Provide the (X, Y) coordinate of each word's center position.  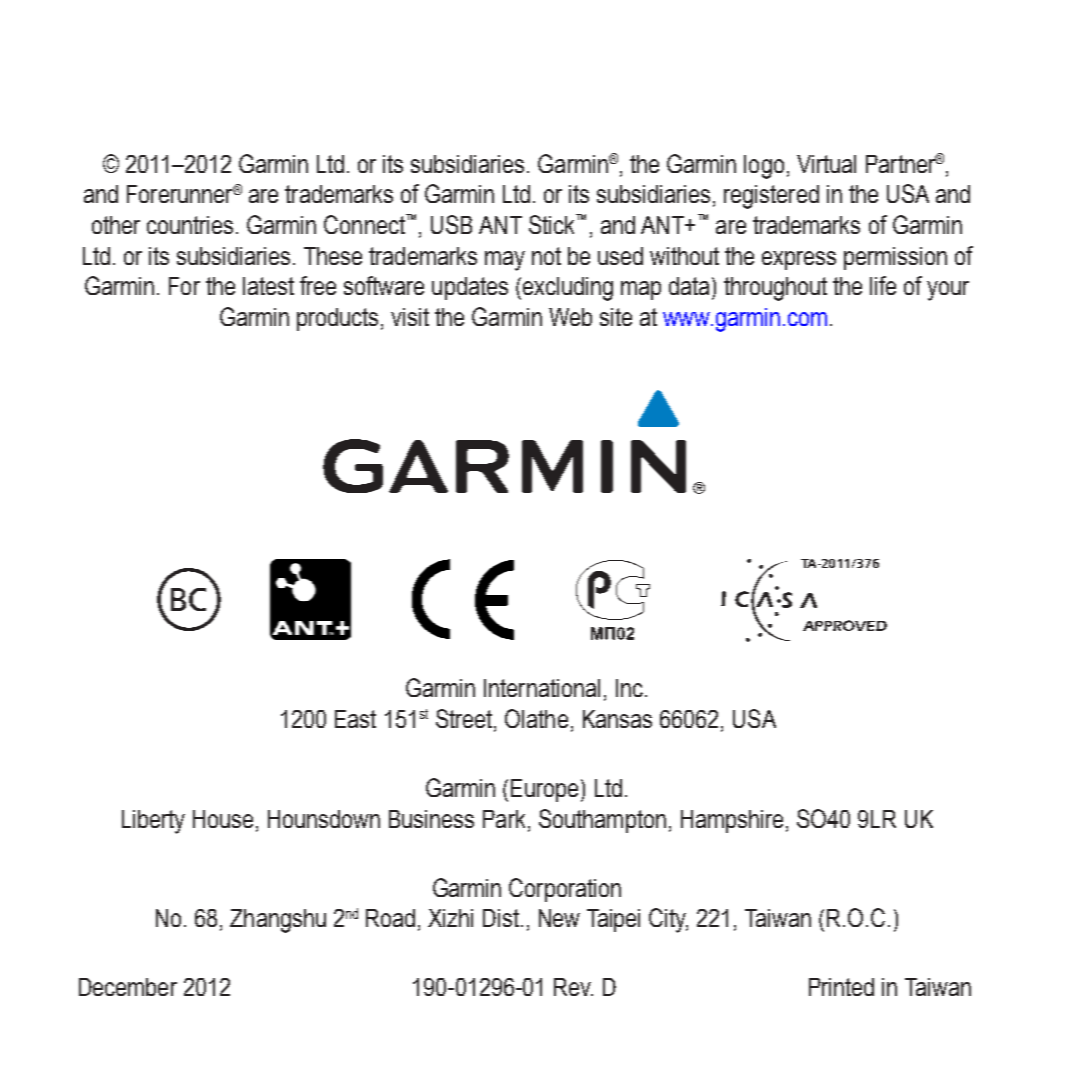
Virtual (826, 164)
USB (451, 224)
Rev (573, 987)
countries (190, 225)
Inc (629, 688)
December (128, 987)
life (883, 285)
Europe (544, 790)
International (542, 688)
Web (570, 317)
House (223, 819)
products (337, 319)
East (355, 719)
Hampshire (732, 821)
